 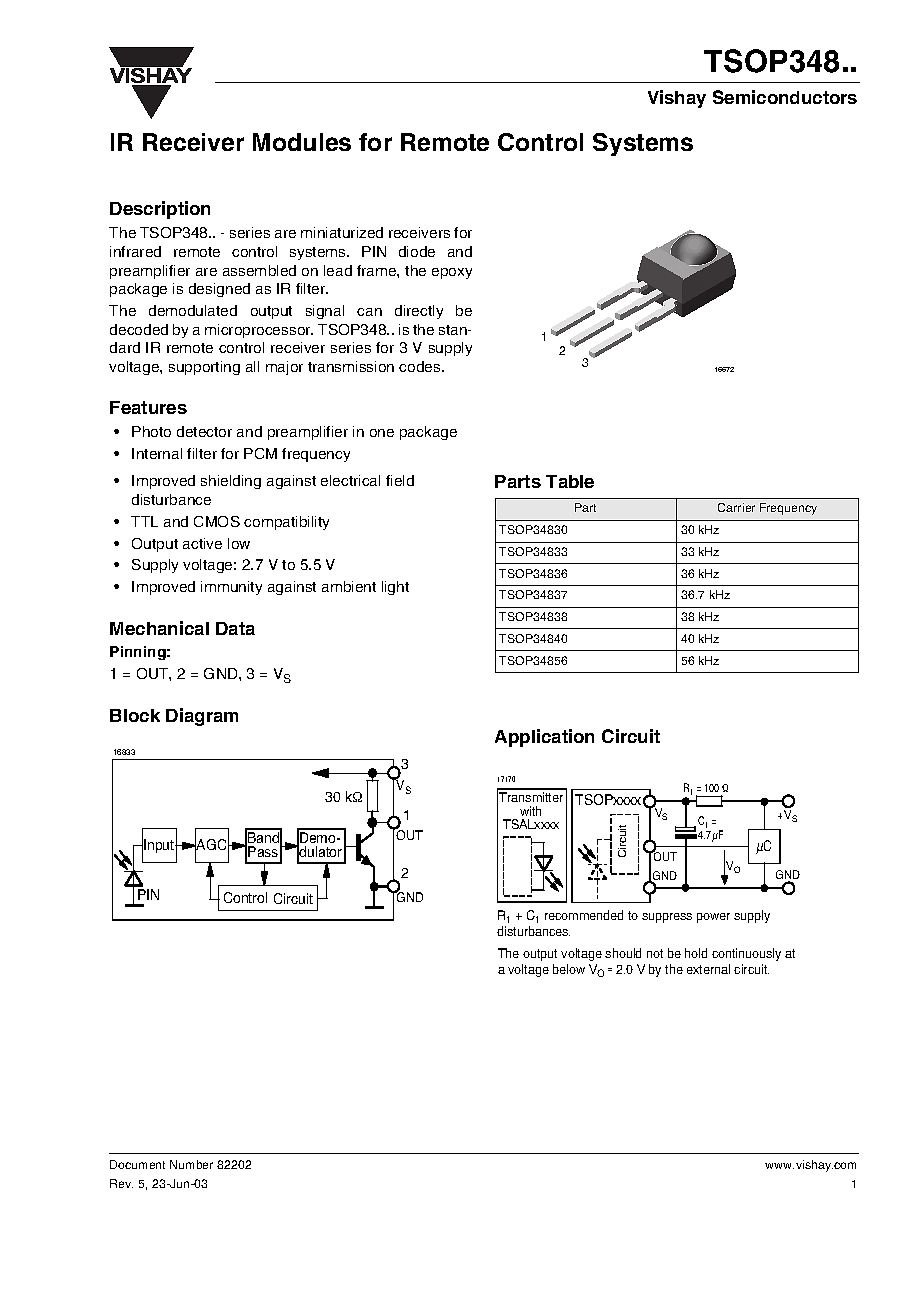 I want to click on Modules, so click(x=302, y=142).
